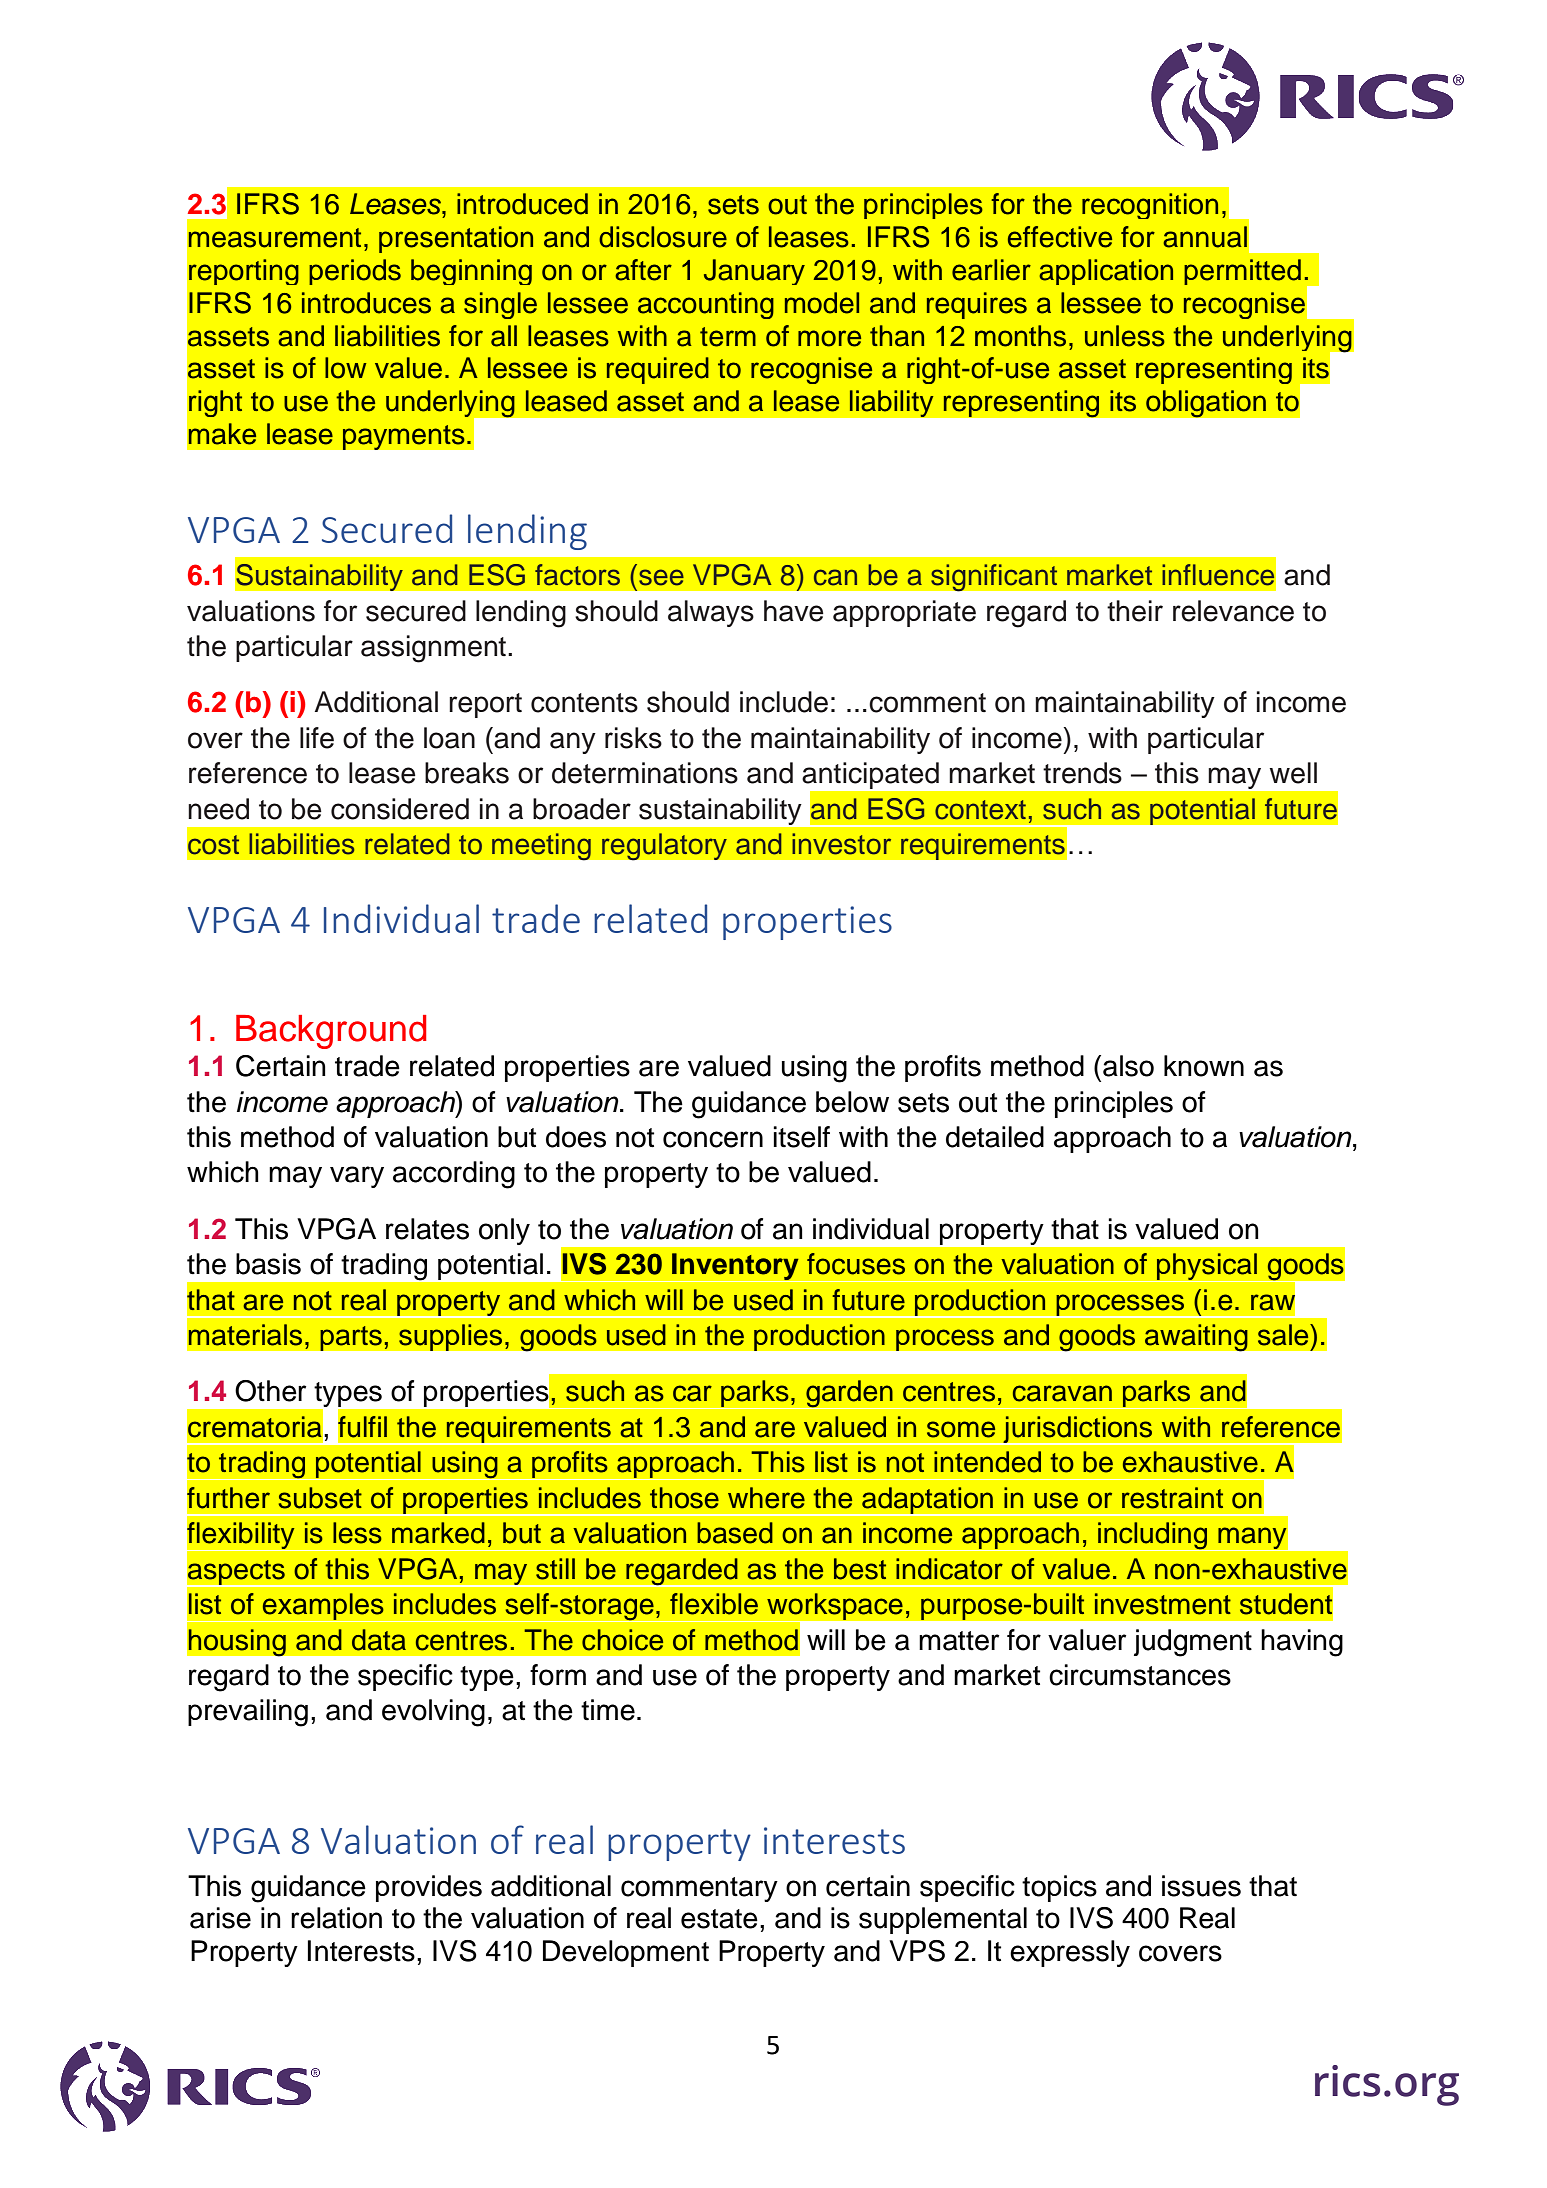 This screenshot has height=2188, width=1547. What do you see at coordinates (1196, 1337) in the screenshot?
I see `awaiting` at bounding box center [1196, 1337].
